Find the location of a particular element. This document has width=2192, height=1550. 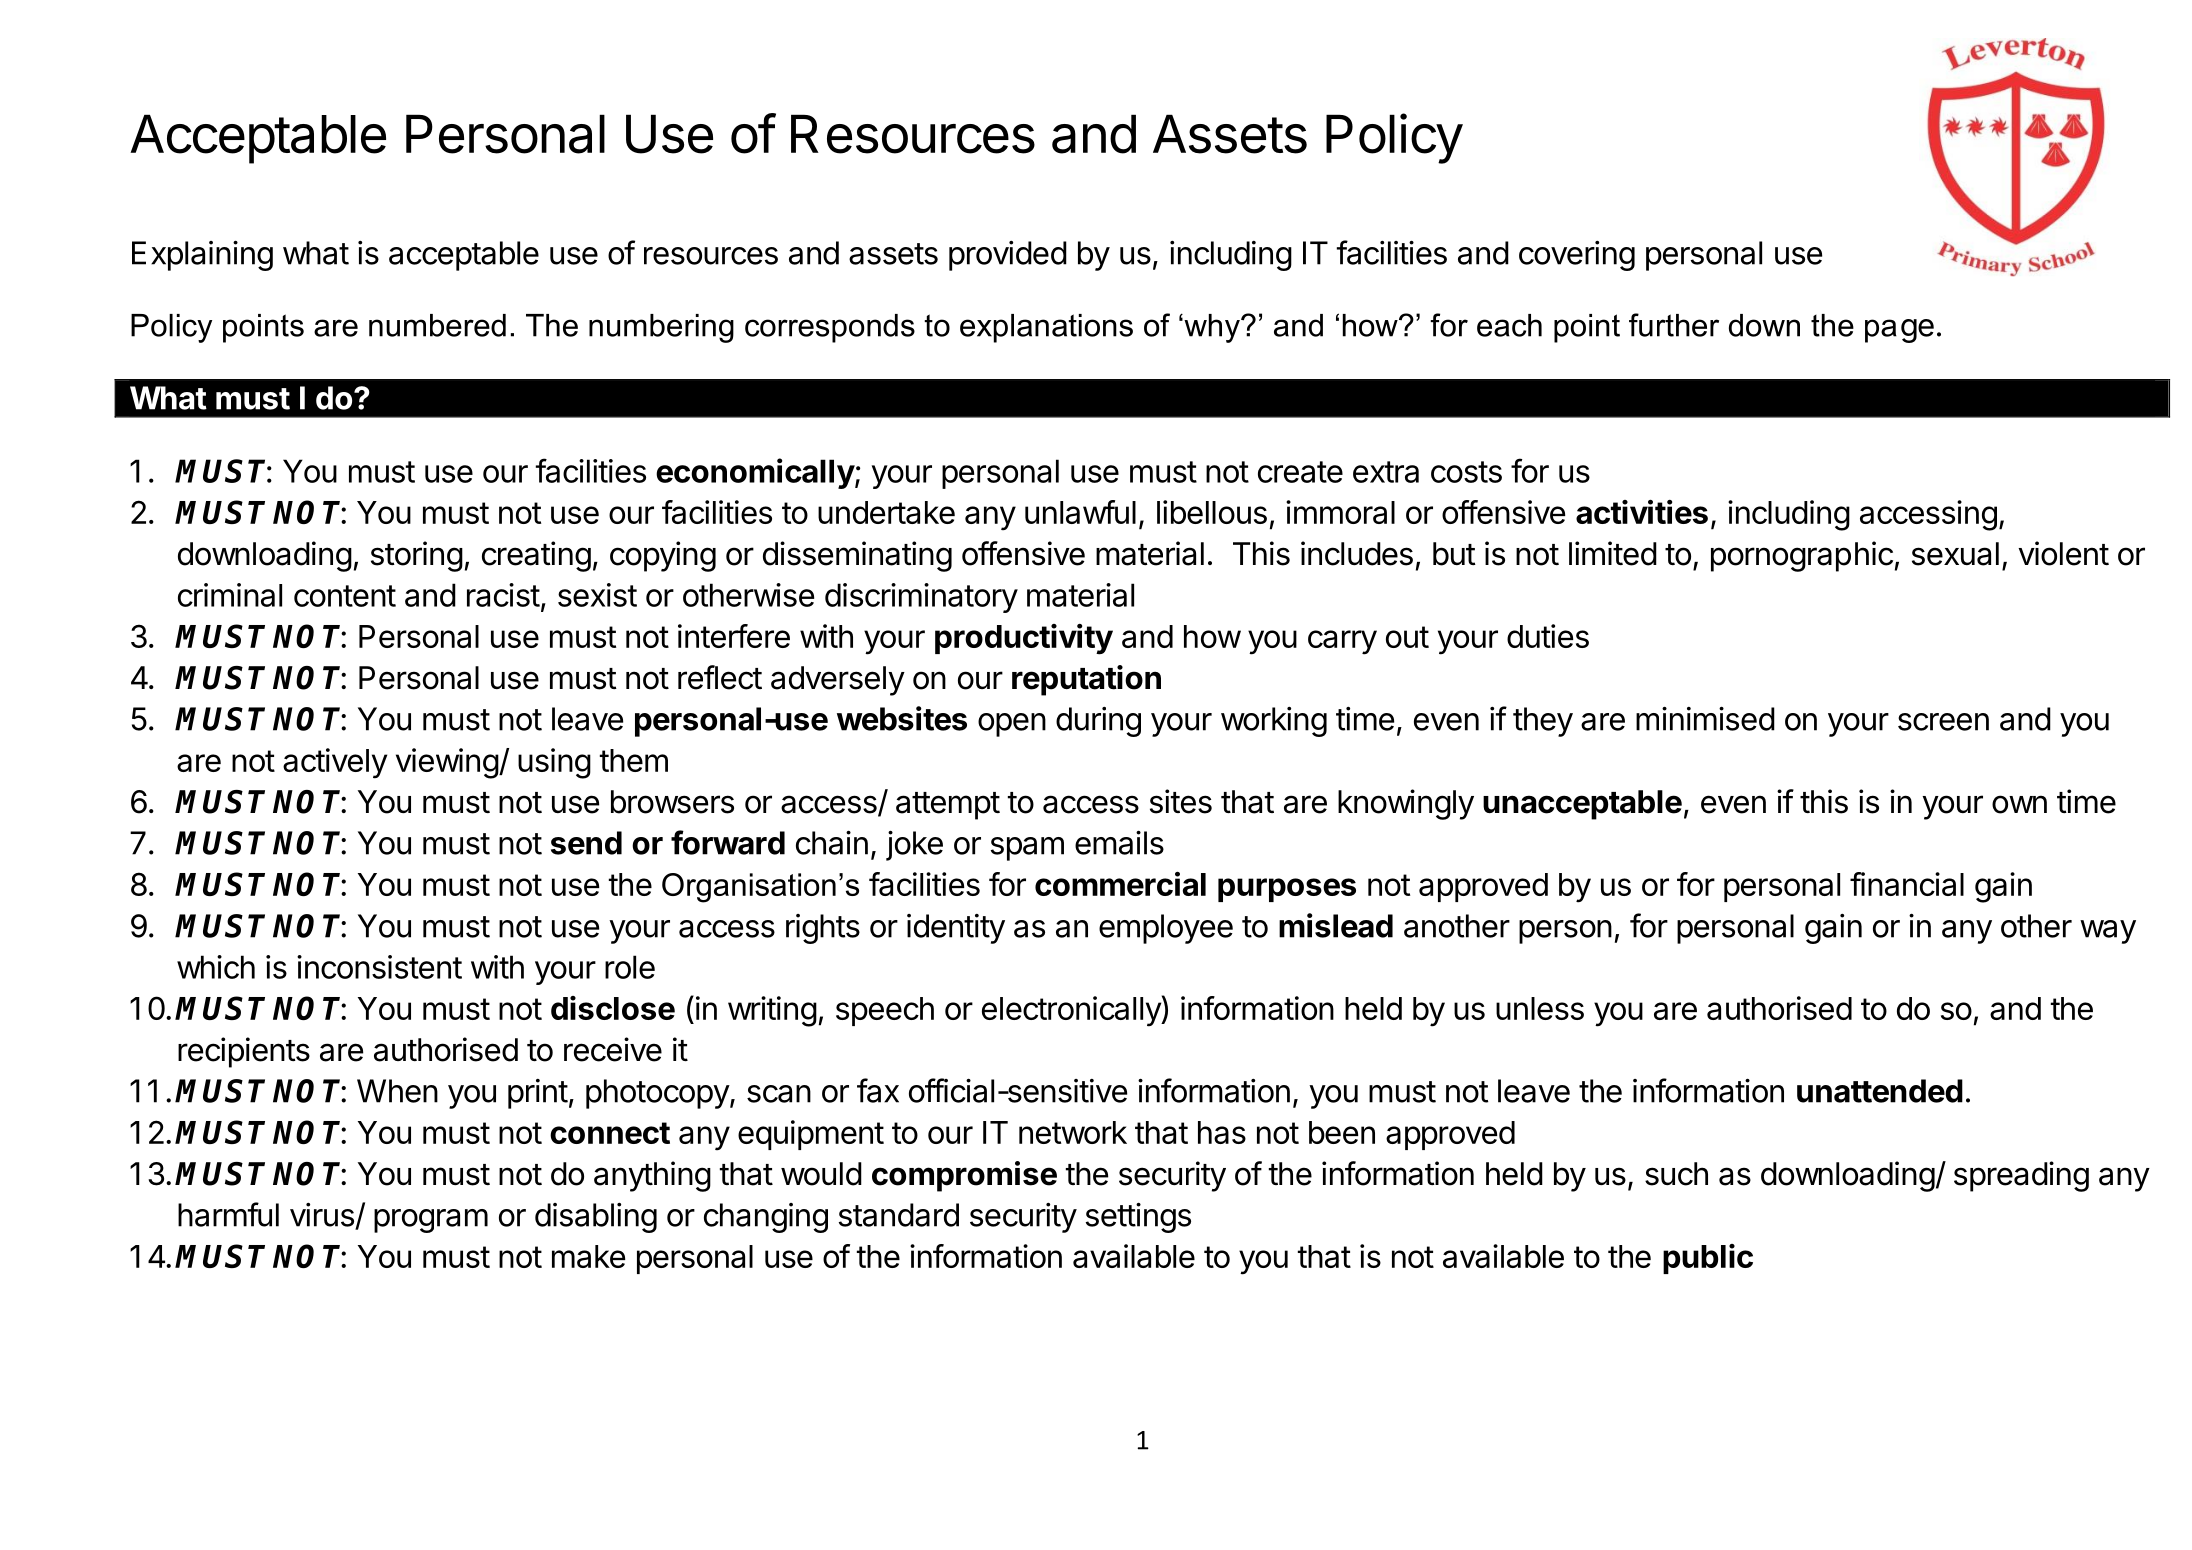

why is located at coordinates (1212, 328).
